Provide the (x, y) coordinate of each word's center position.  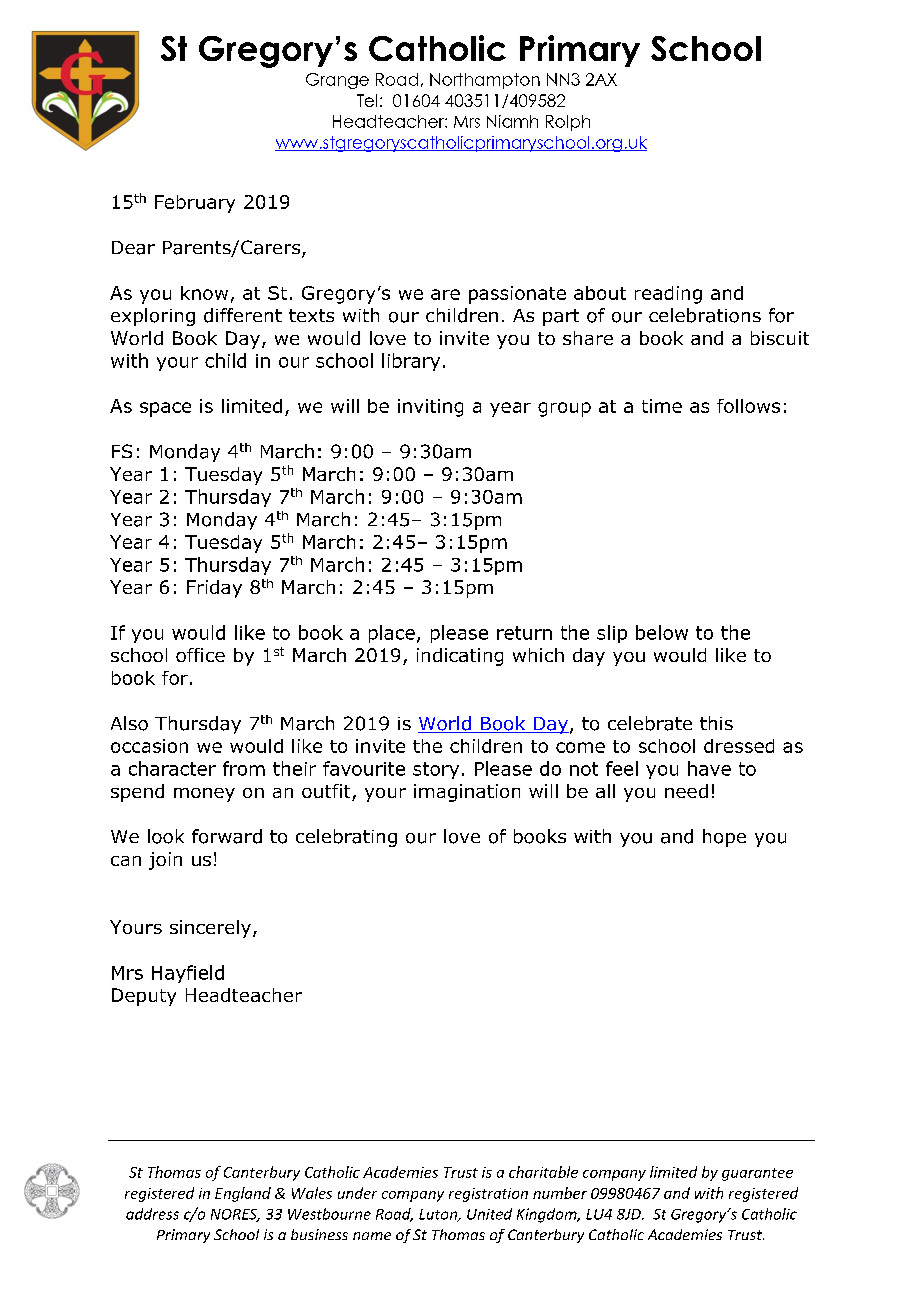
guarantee (757, 1174)
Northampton (485, 81)
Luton (439, 1215)
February (195, 204)
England (243, 1194)
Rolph (568, 123)
